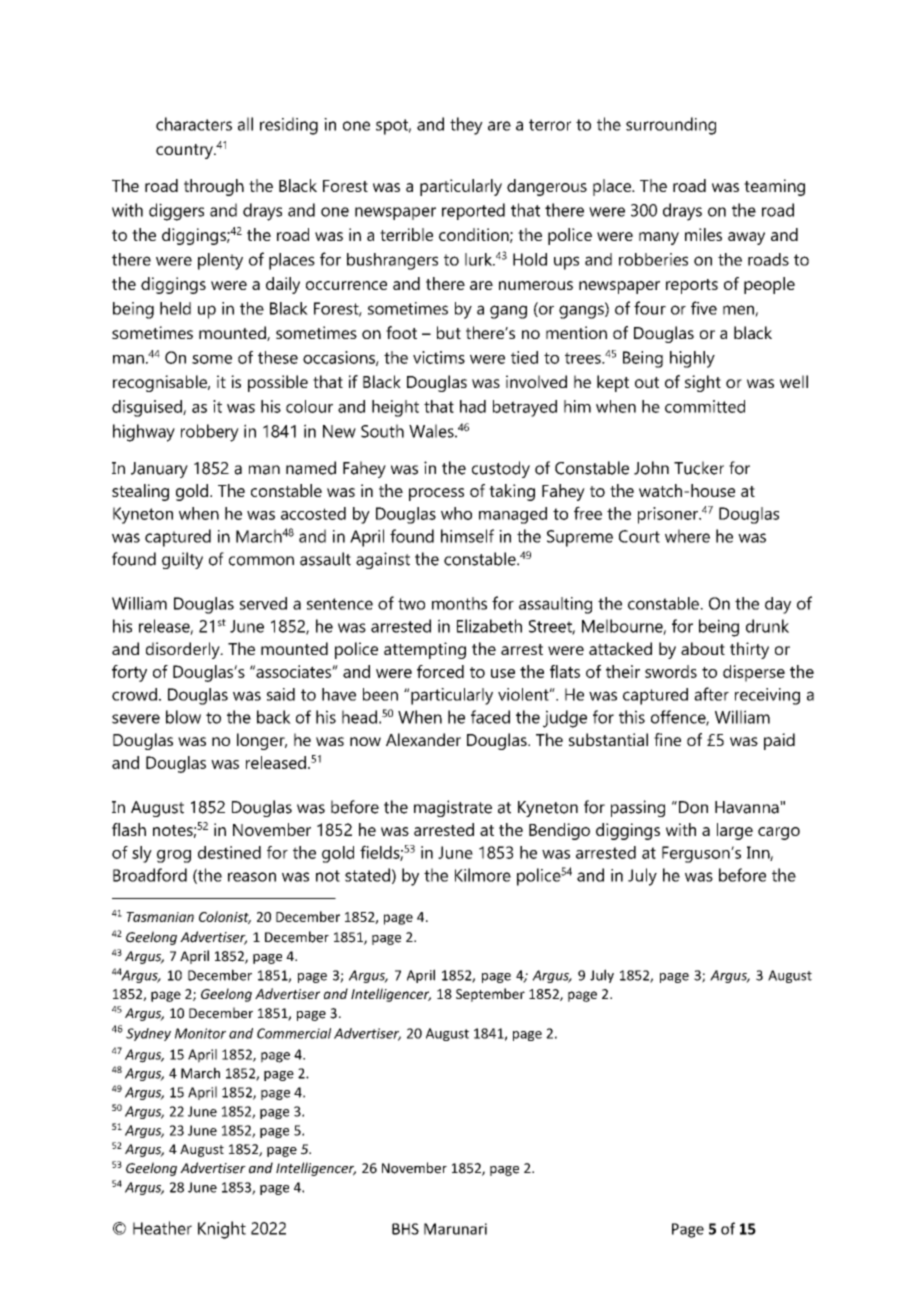 The width and height of the screenshot is (924, 1308). What do you see at coordinates (200, 1033) in the screenshot?
I see `Monitor` at bounding box center [200, 1033].
